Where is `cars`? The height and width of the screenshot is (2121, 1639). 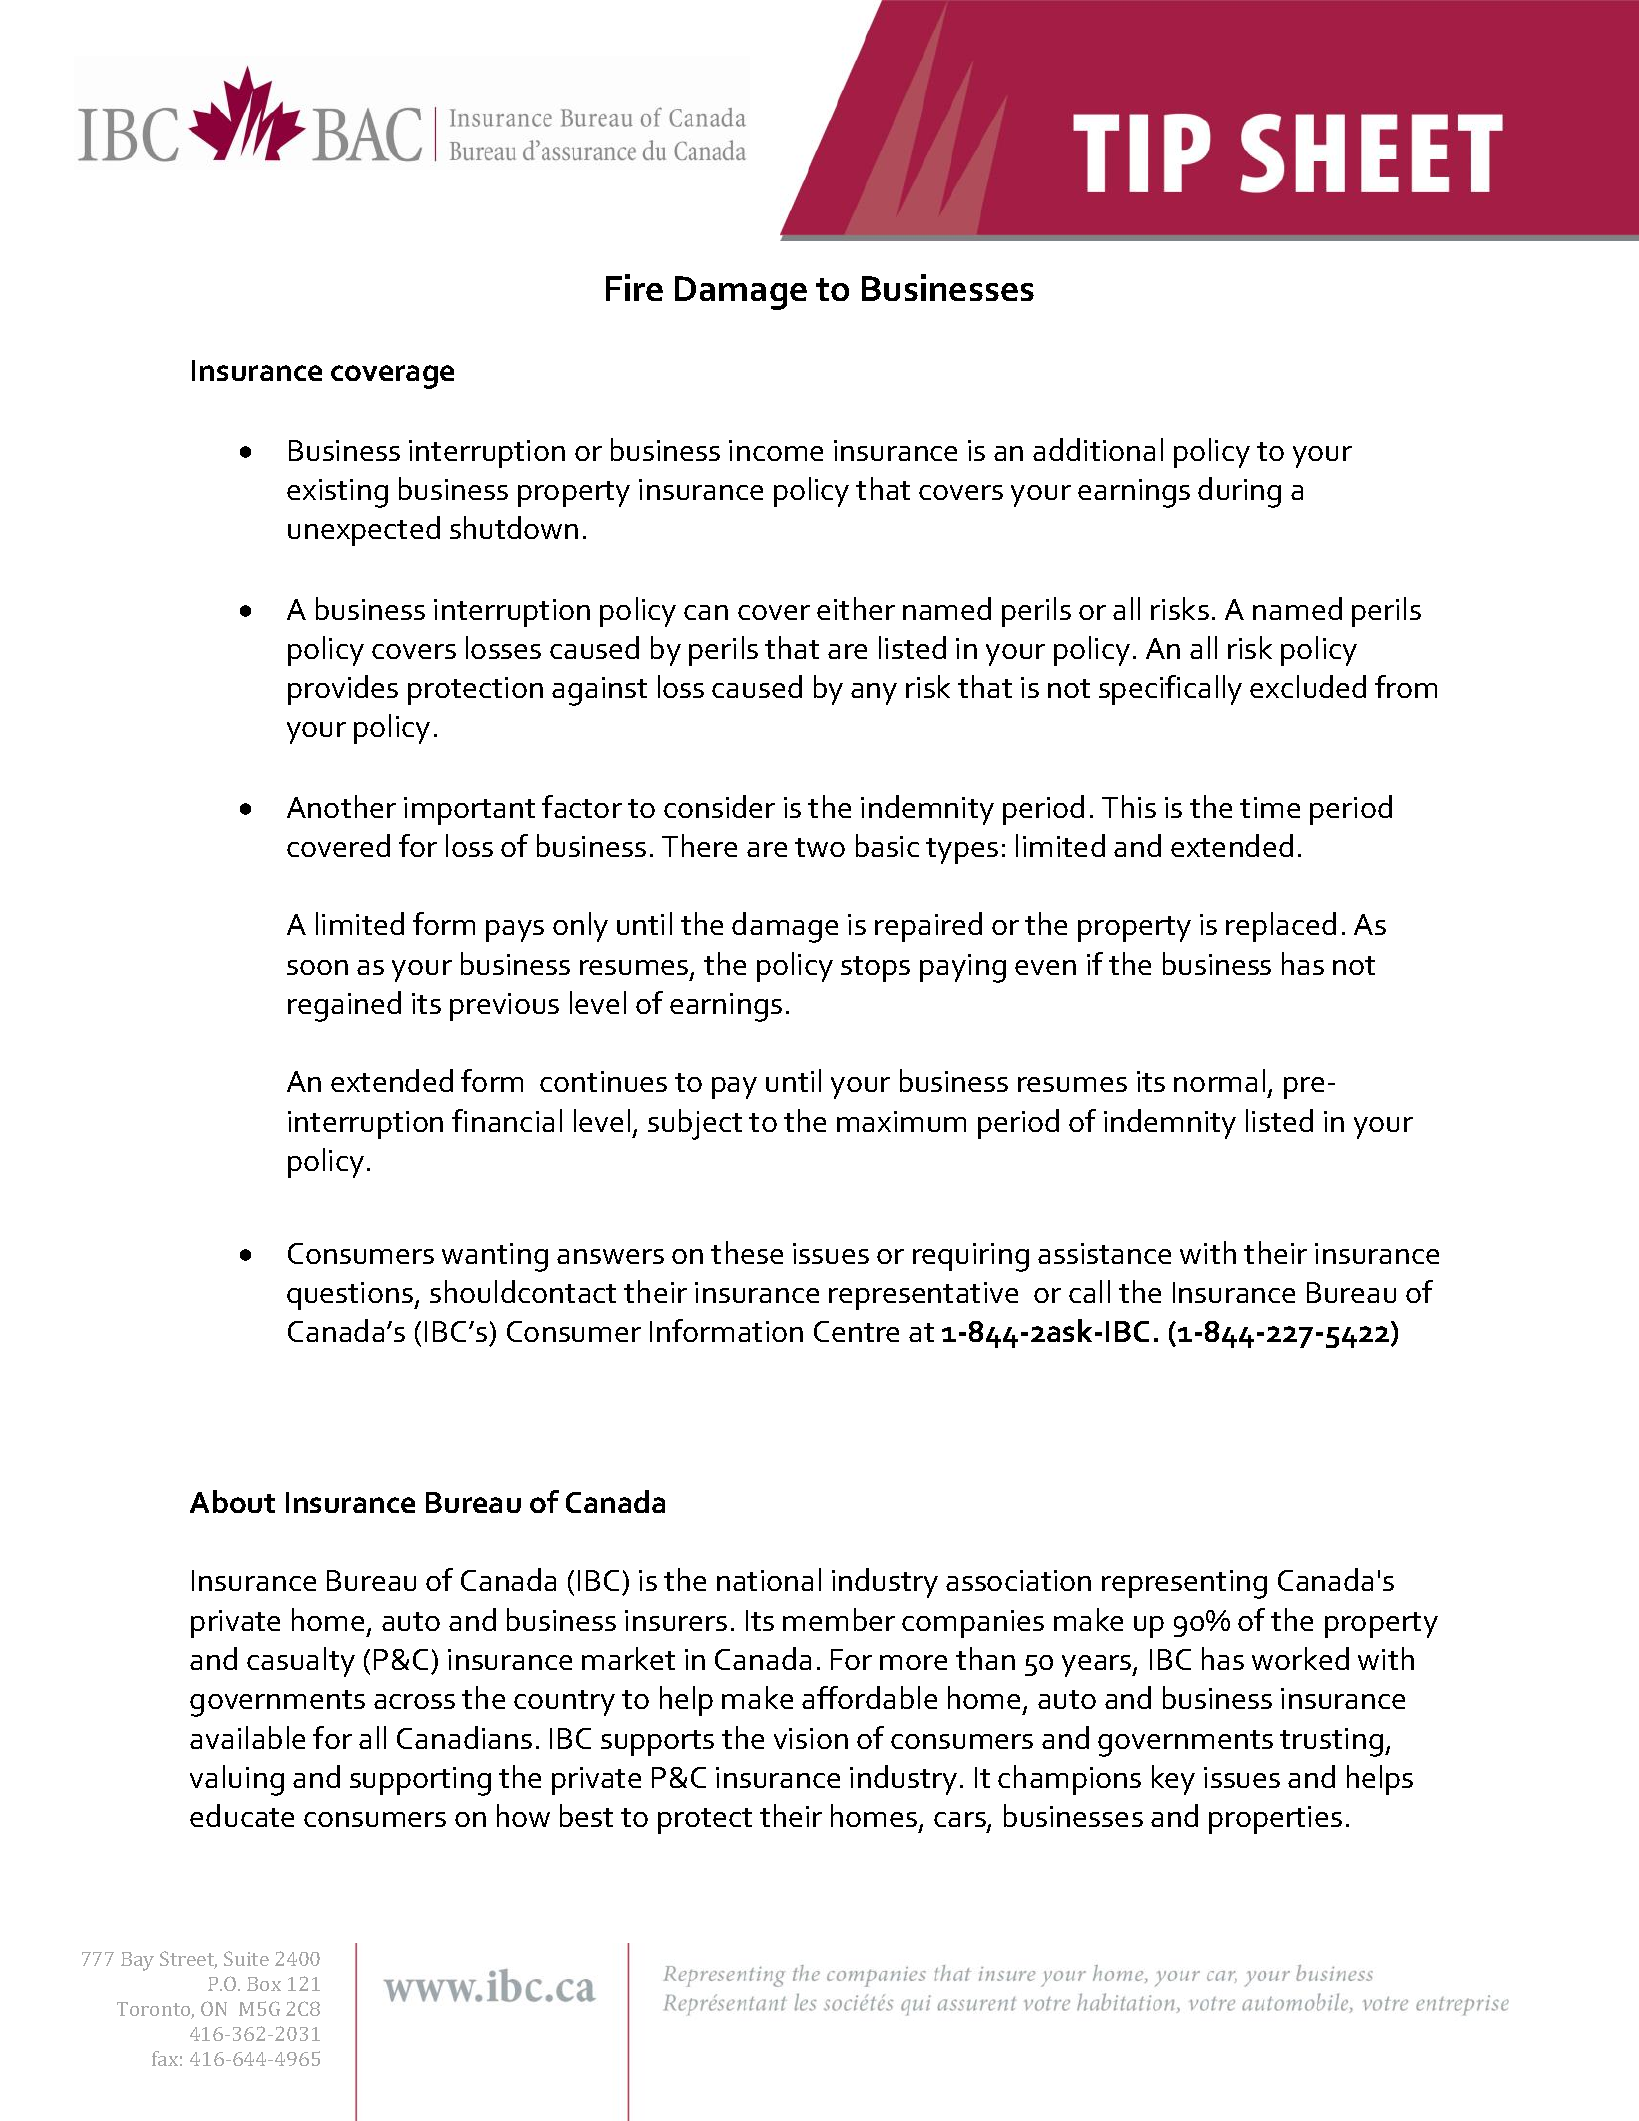 cars is located at coordinates (961, 1821).
